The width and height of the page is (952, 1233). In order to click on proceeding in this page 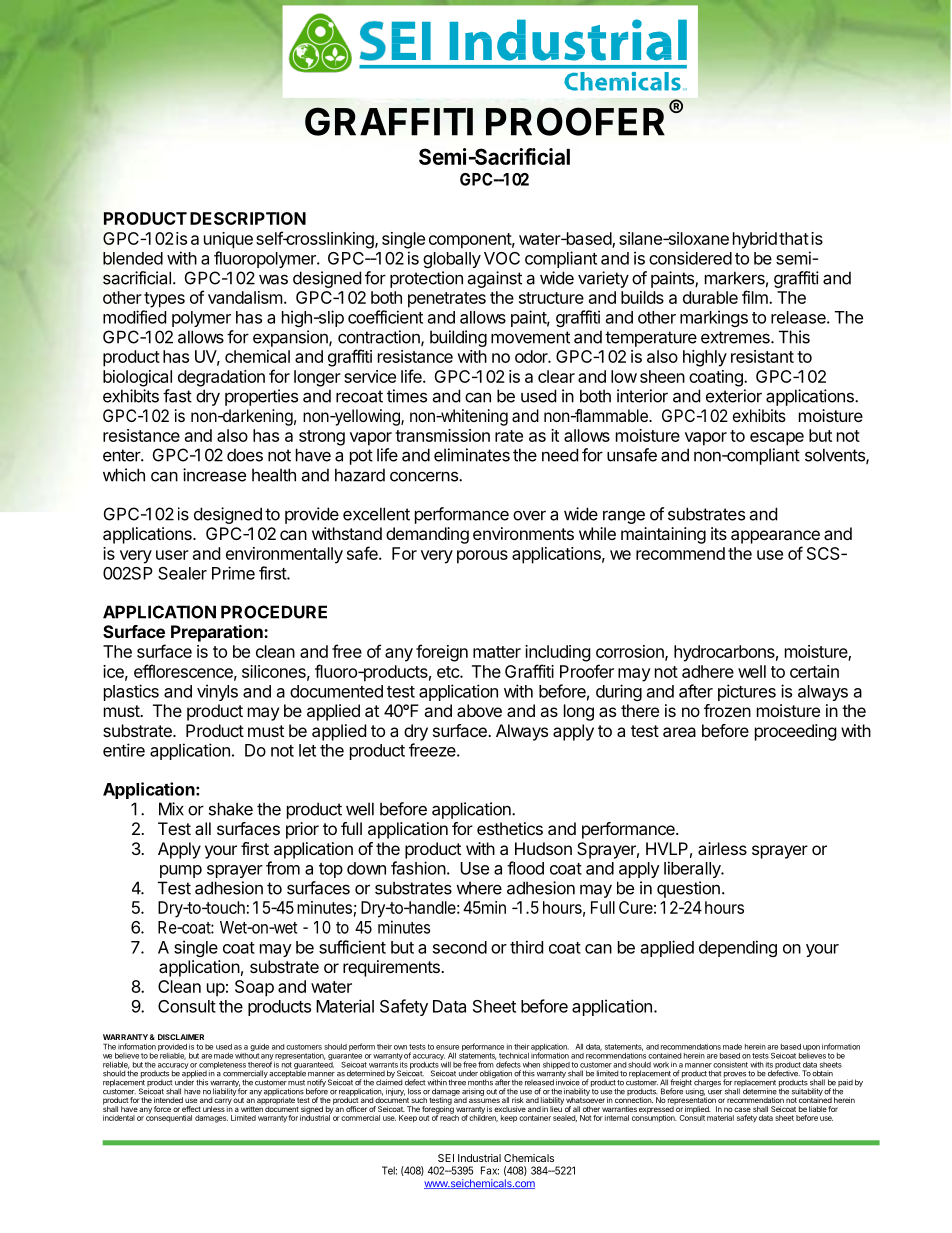, I will do `click(796, 732)`.
